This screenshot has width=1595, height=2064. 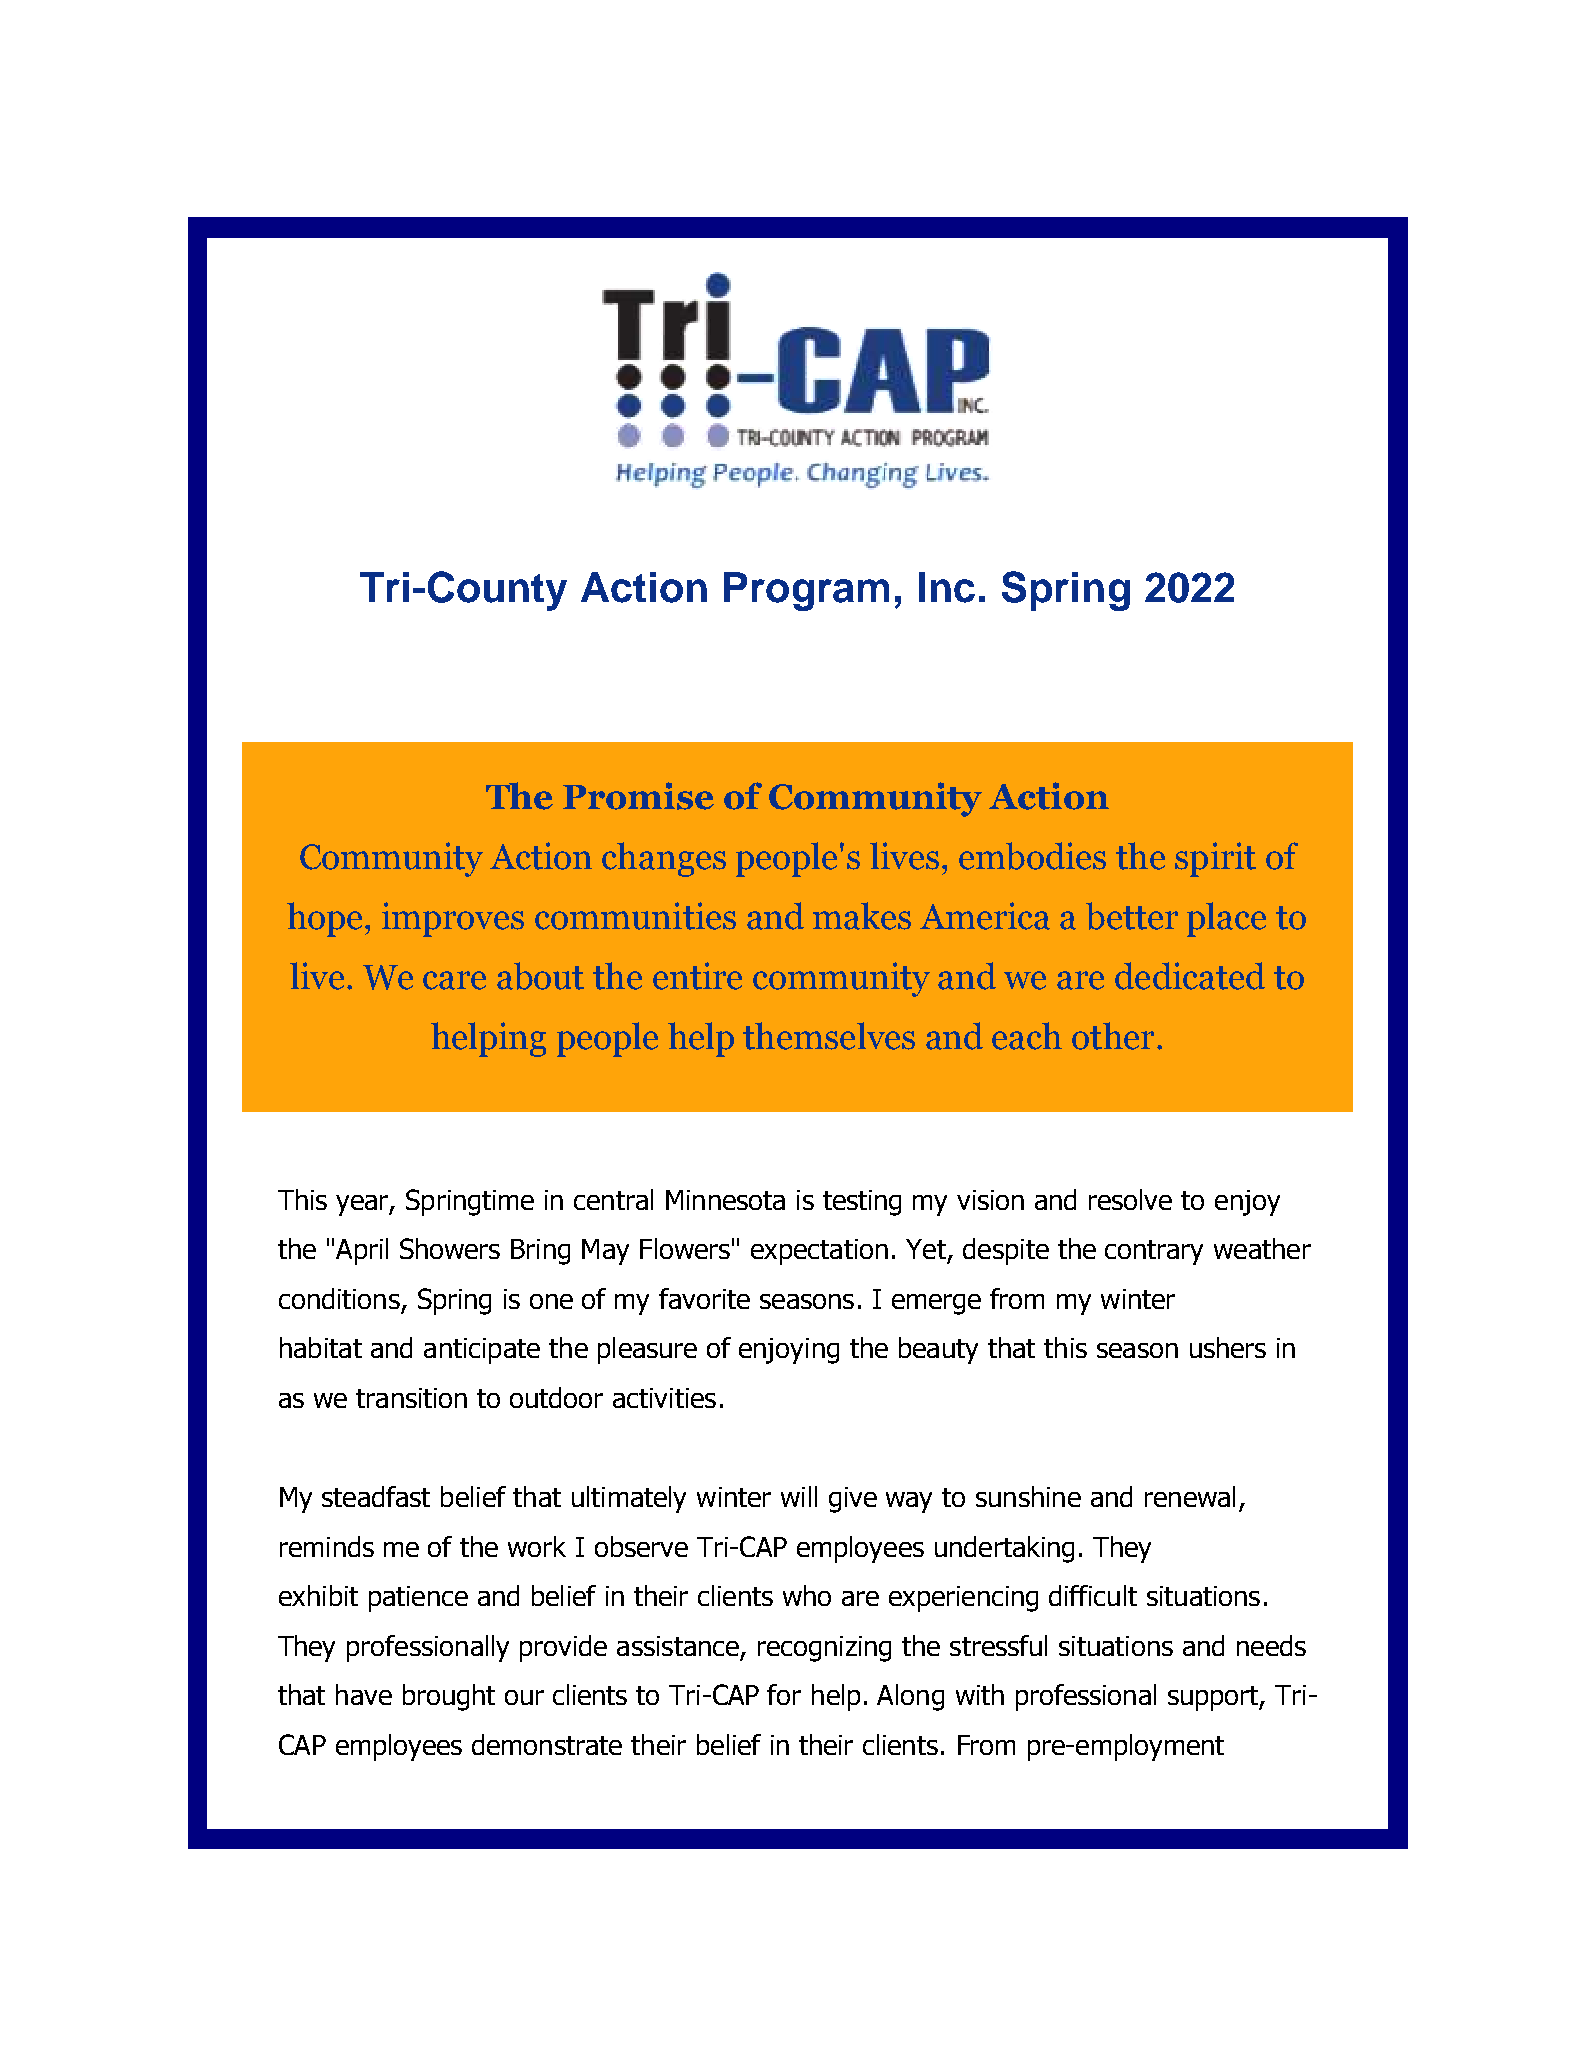 I want to click on anticipate, so click(x=482, y=1351).
